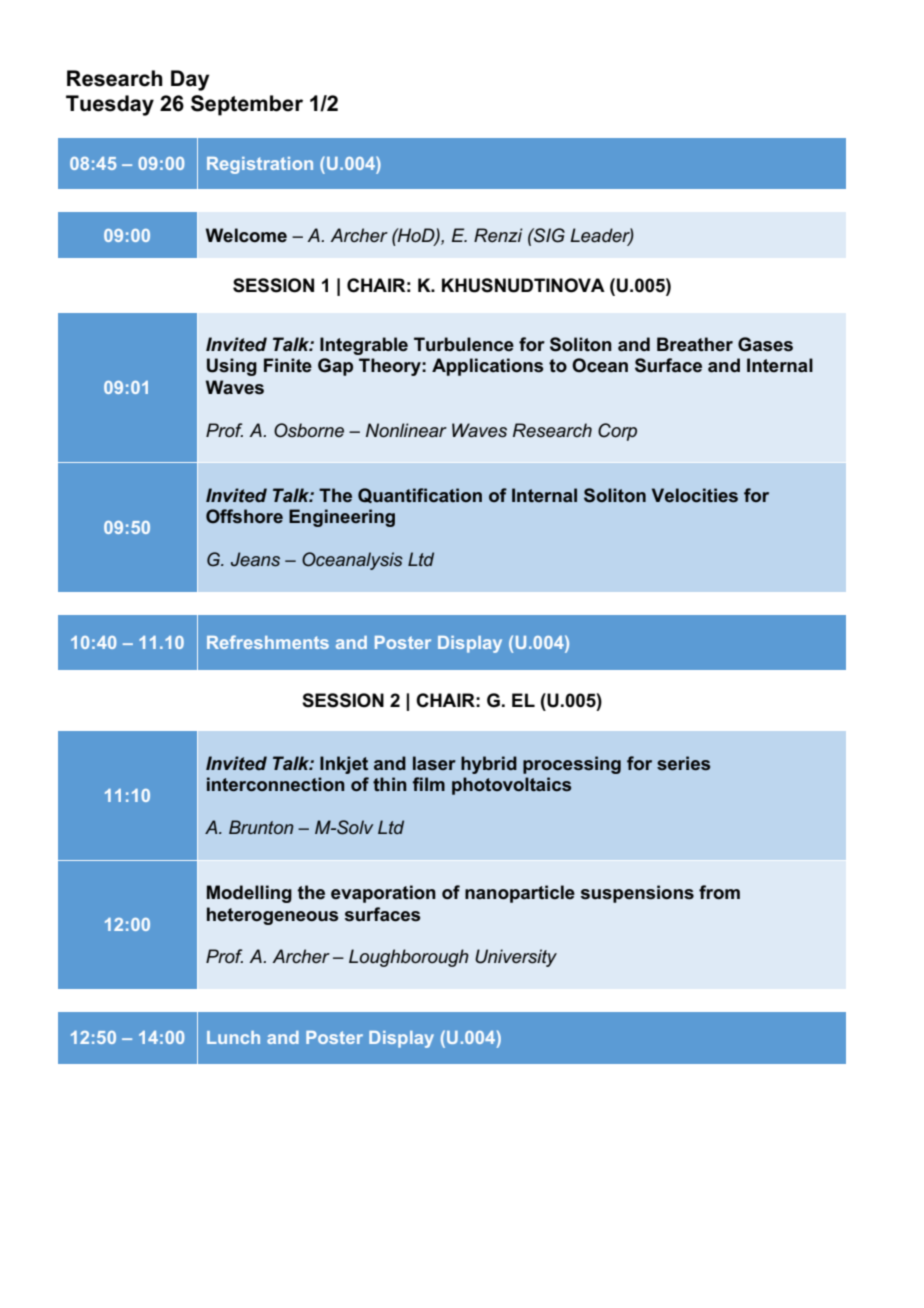 The width and height of the screenshot is (924, 1308). I want to click on Renzi, so click(498, 235).
